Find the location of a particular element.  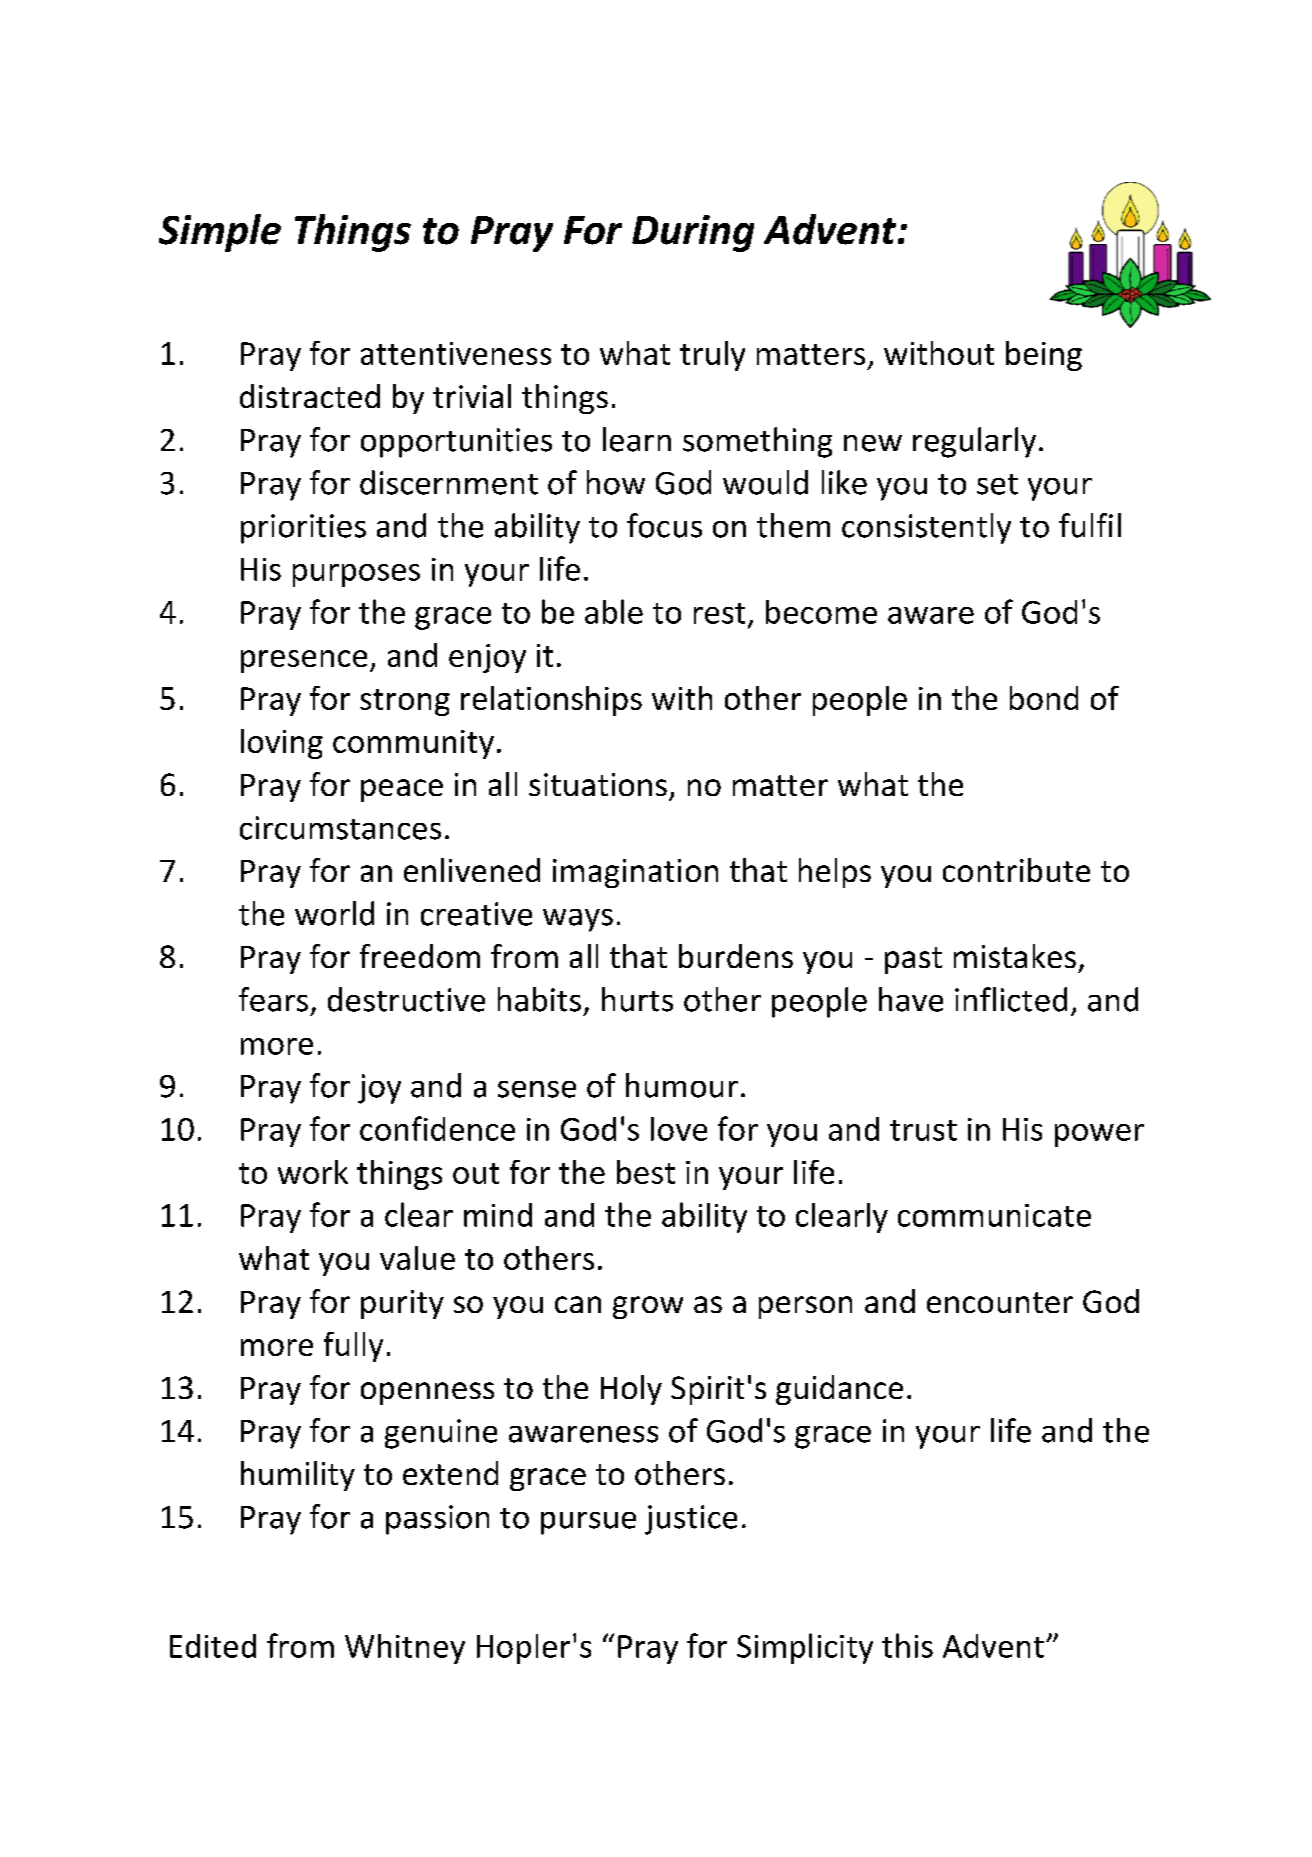

able is located at coordinates (614, 611).
